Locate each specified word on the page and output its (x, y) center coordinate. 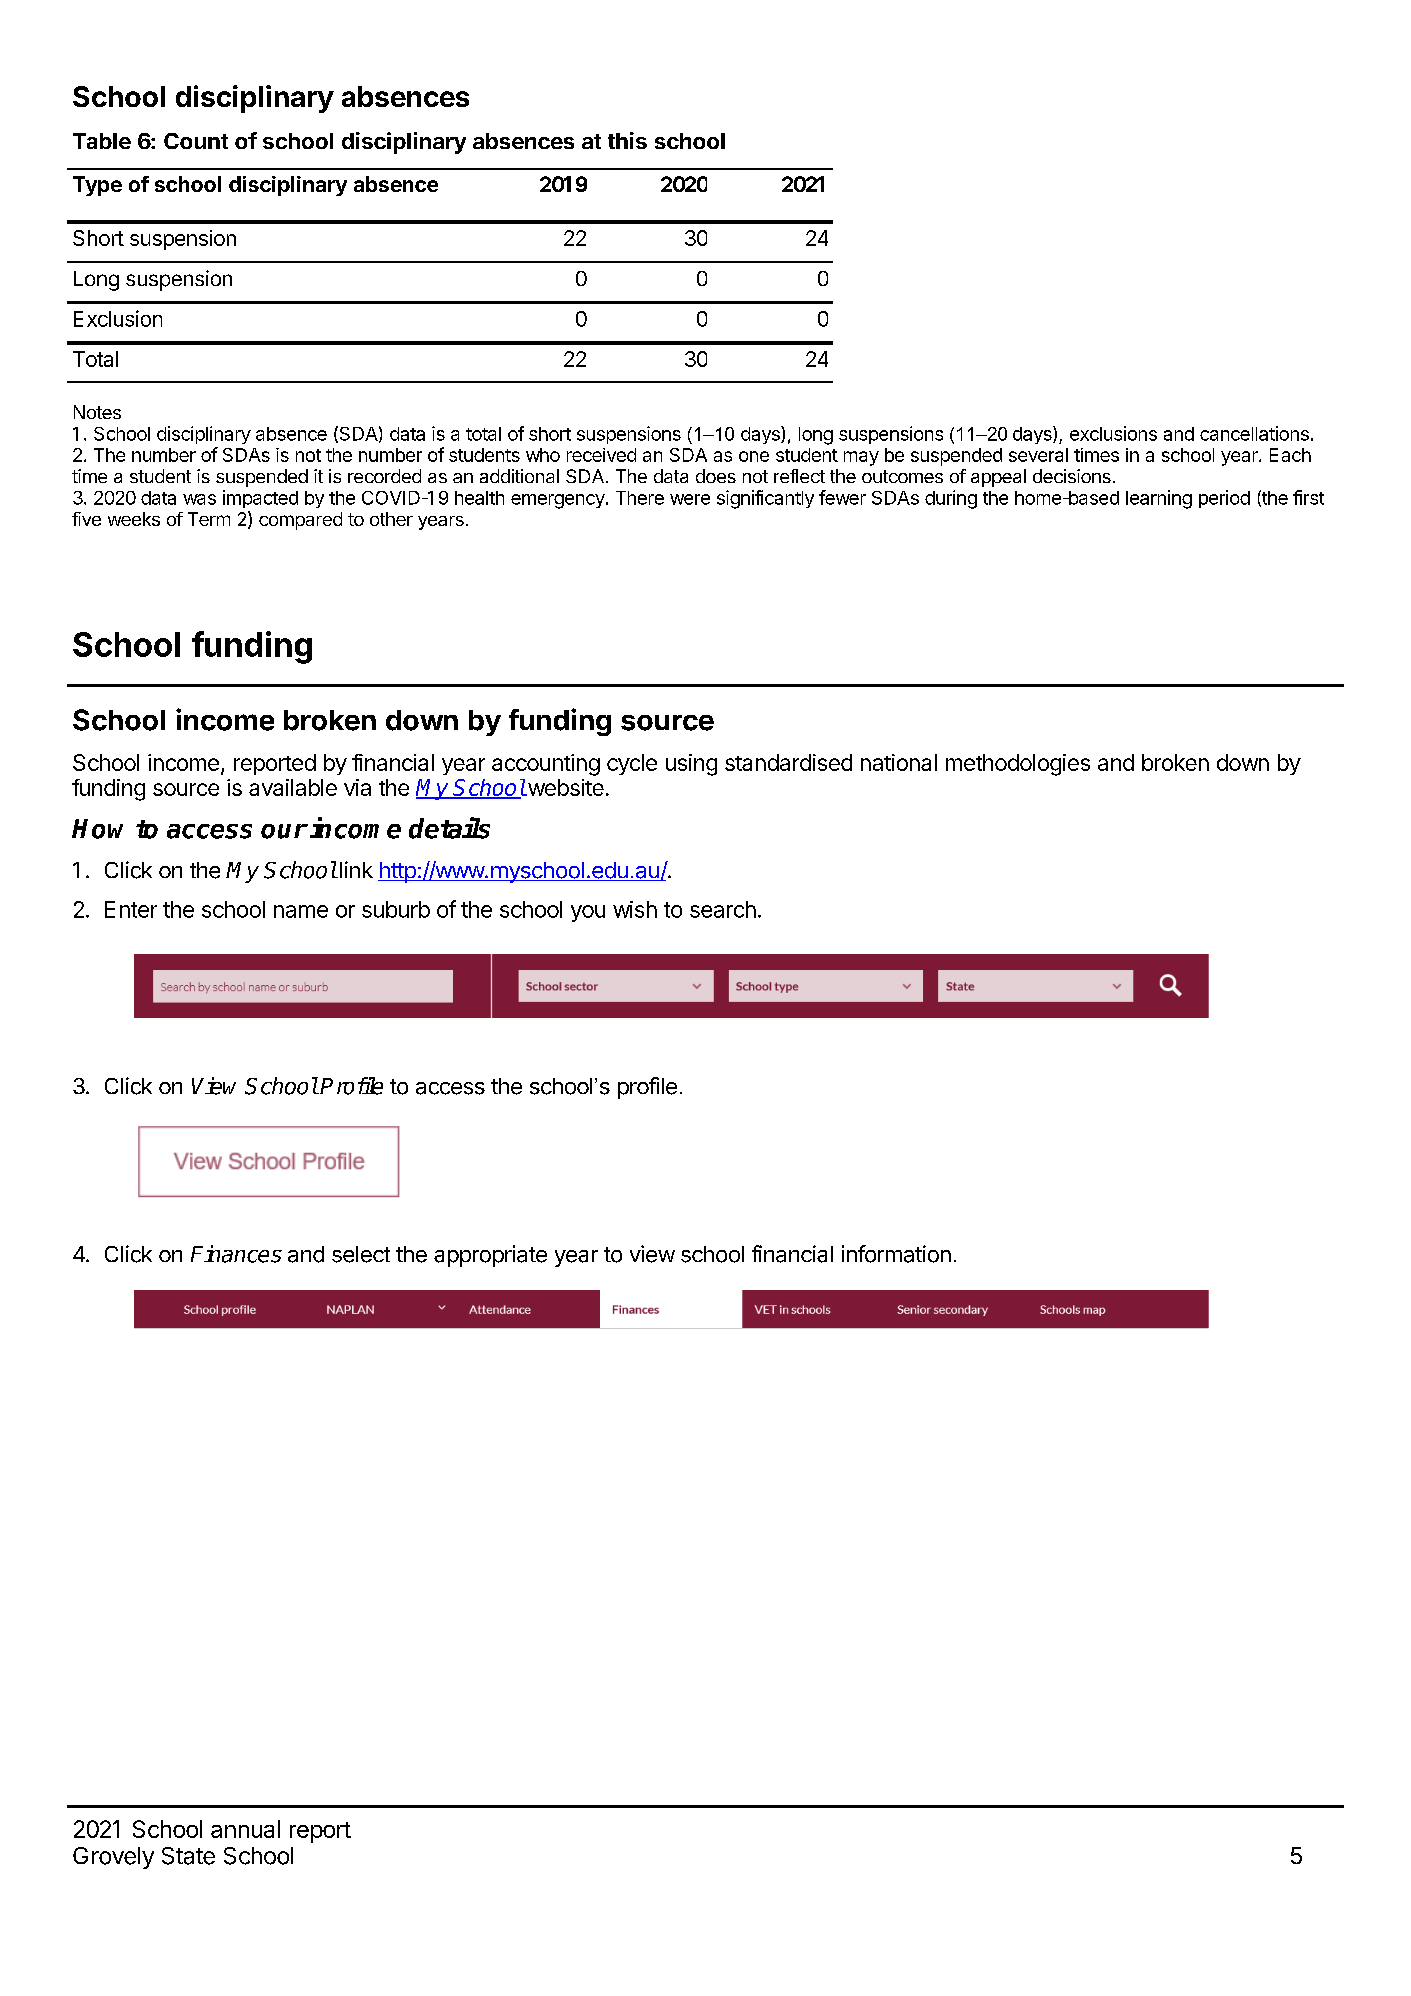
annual (245, 1829)
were (690, 499)
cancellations (1254, 433)
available (293, 787)
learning (1159, 499)
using (691, 765)
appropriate (490, 1256)
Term (209, 519)
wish (635, 909)
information (896, 1254)
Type (97, 186)
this (627, 140)
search (723, 909)
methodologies (1018, 765)
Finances (236, 1254)
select (361, 1254)
